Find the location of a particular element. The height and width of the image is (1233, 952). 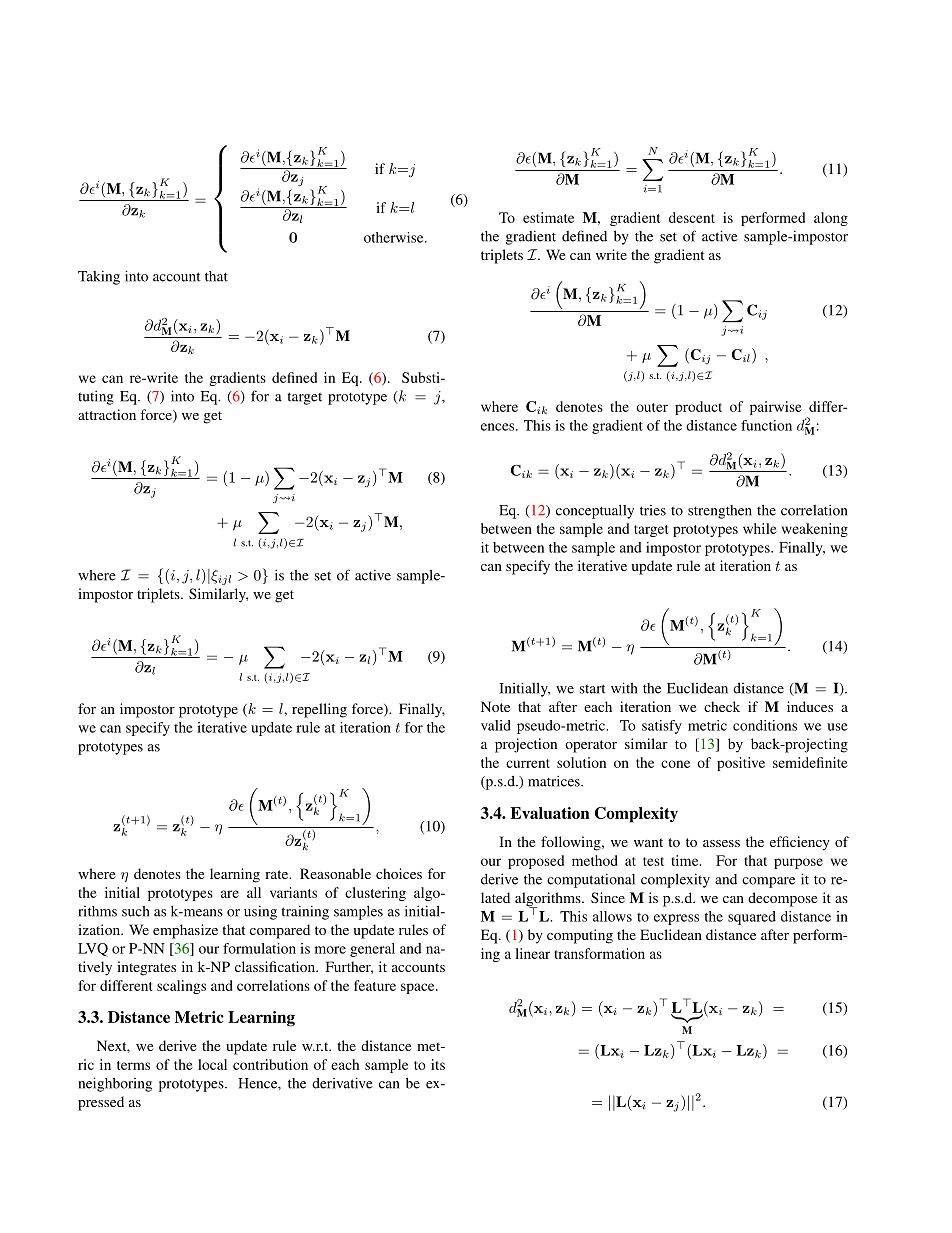

repelling is located at coordinates (319, 710).
